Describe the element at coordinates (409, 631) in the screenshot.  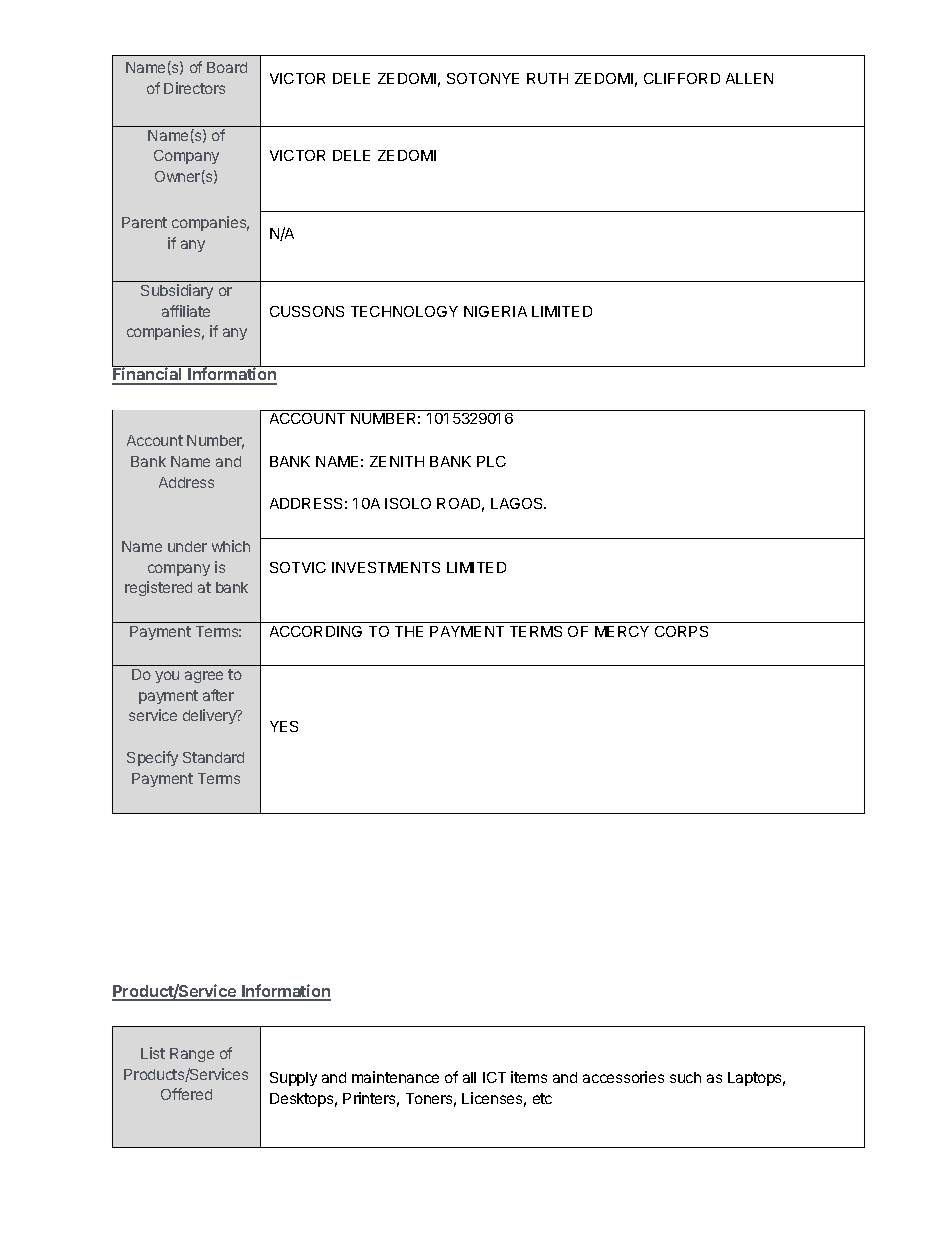
I see `THE` at that location.
